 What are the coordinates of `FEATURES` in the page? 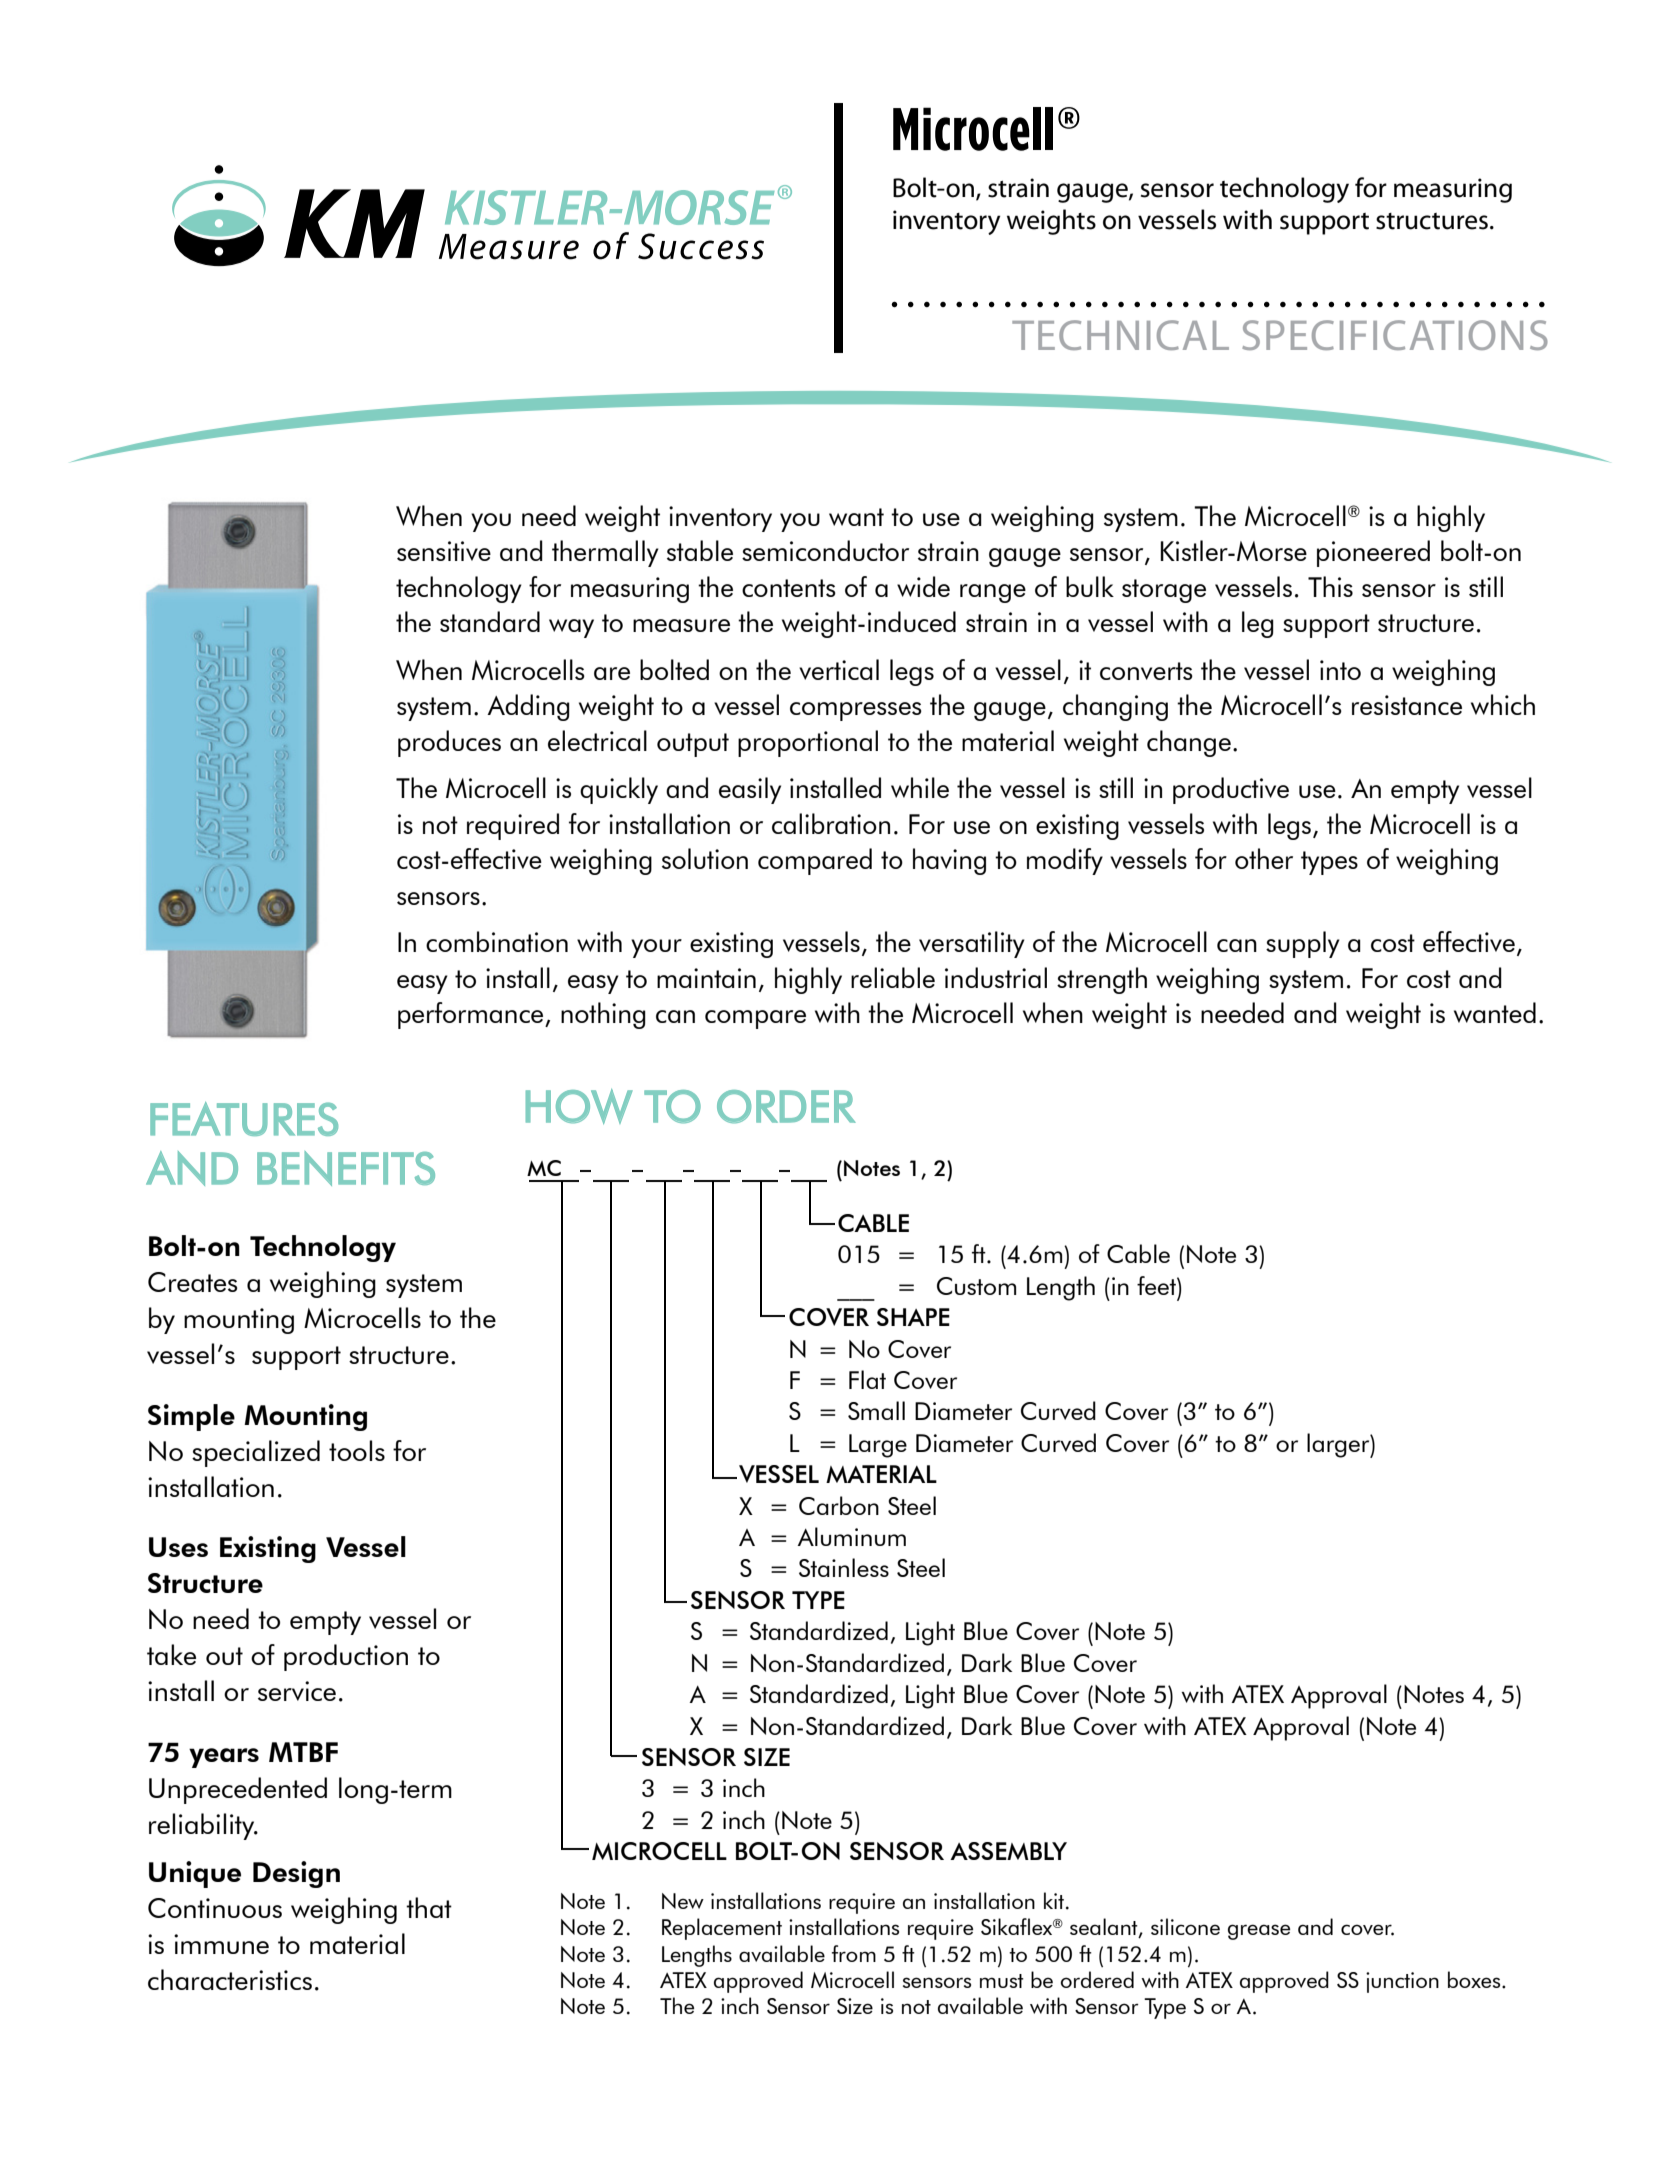 It's located at (244, 1119).
